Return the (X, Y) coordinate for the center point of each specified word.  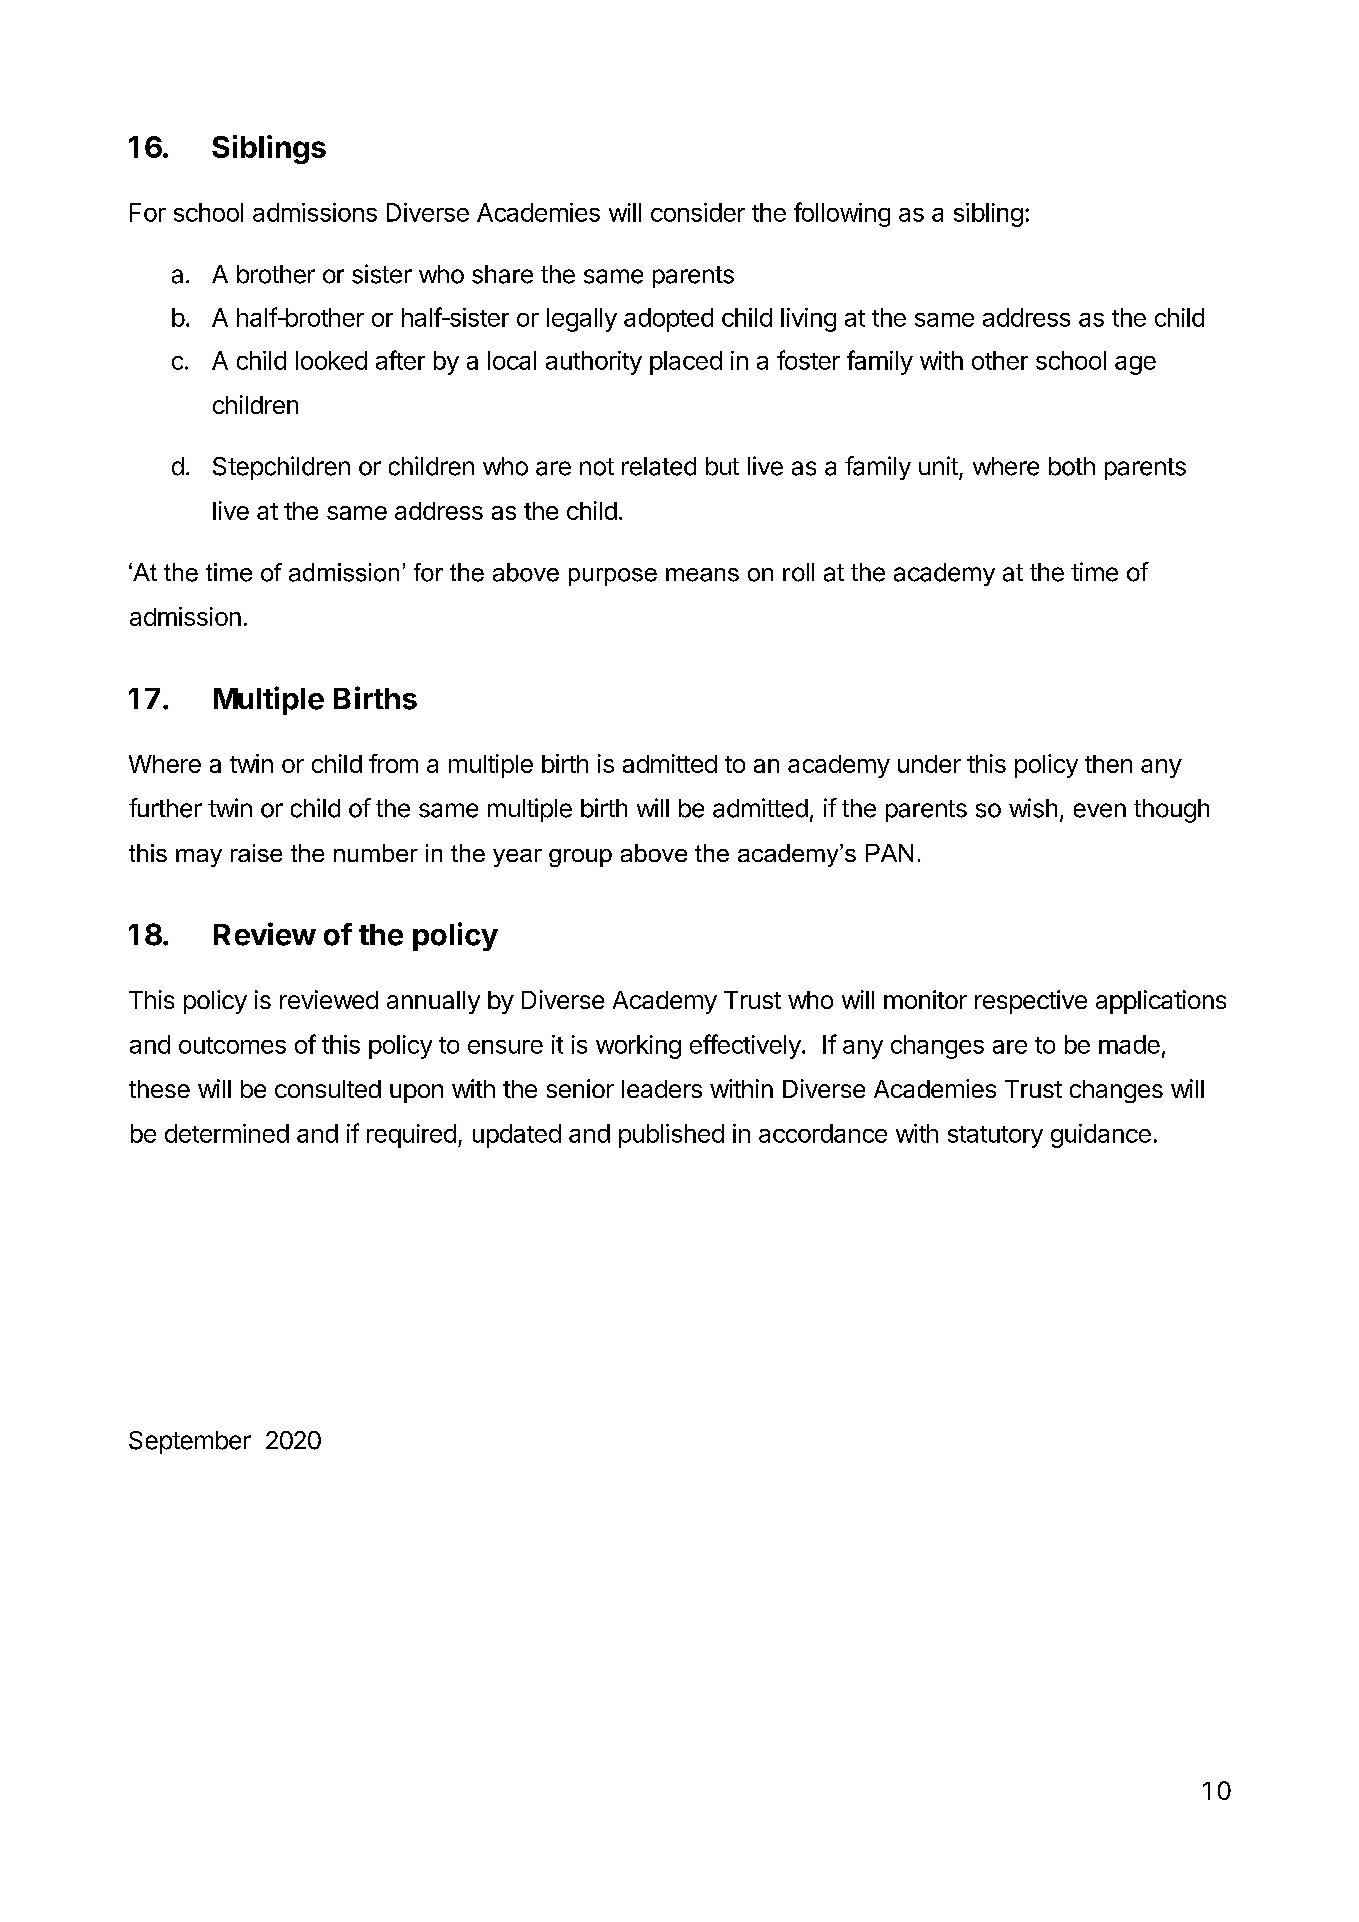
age (1135, 365)
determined (227, 1133)
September (190, 1442)
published (671, 1136)
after (400, 360)
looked (331, 360)
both (1072, 466)
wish (1033, 808)
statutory (995, 1137)
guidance (1101, 1136)
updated (517, 1136)
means (702, 575)
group (580, 858)
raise (256, 853)
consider (698, 212)
